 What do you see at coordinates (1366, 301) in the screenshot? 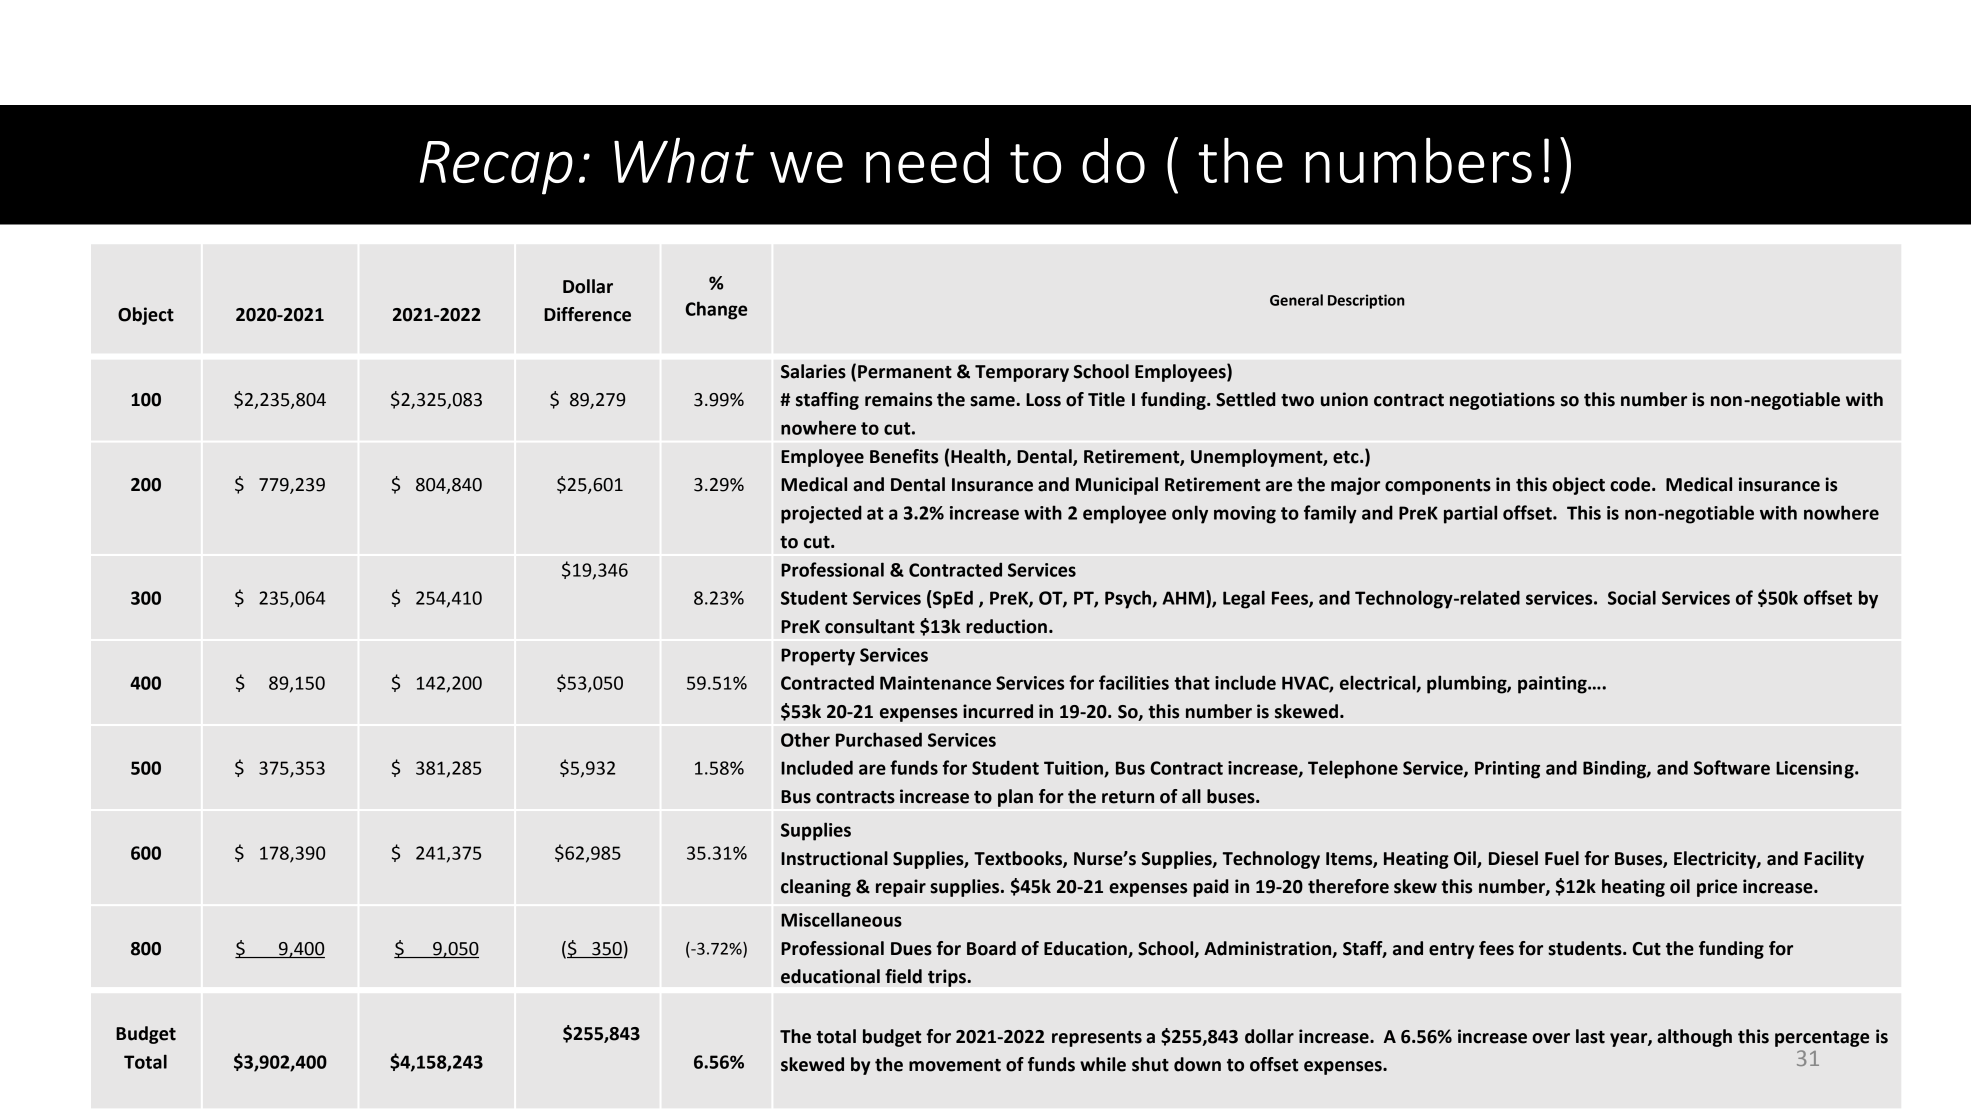
I see `Description` at bounding box center [1366, 301].
